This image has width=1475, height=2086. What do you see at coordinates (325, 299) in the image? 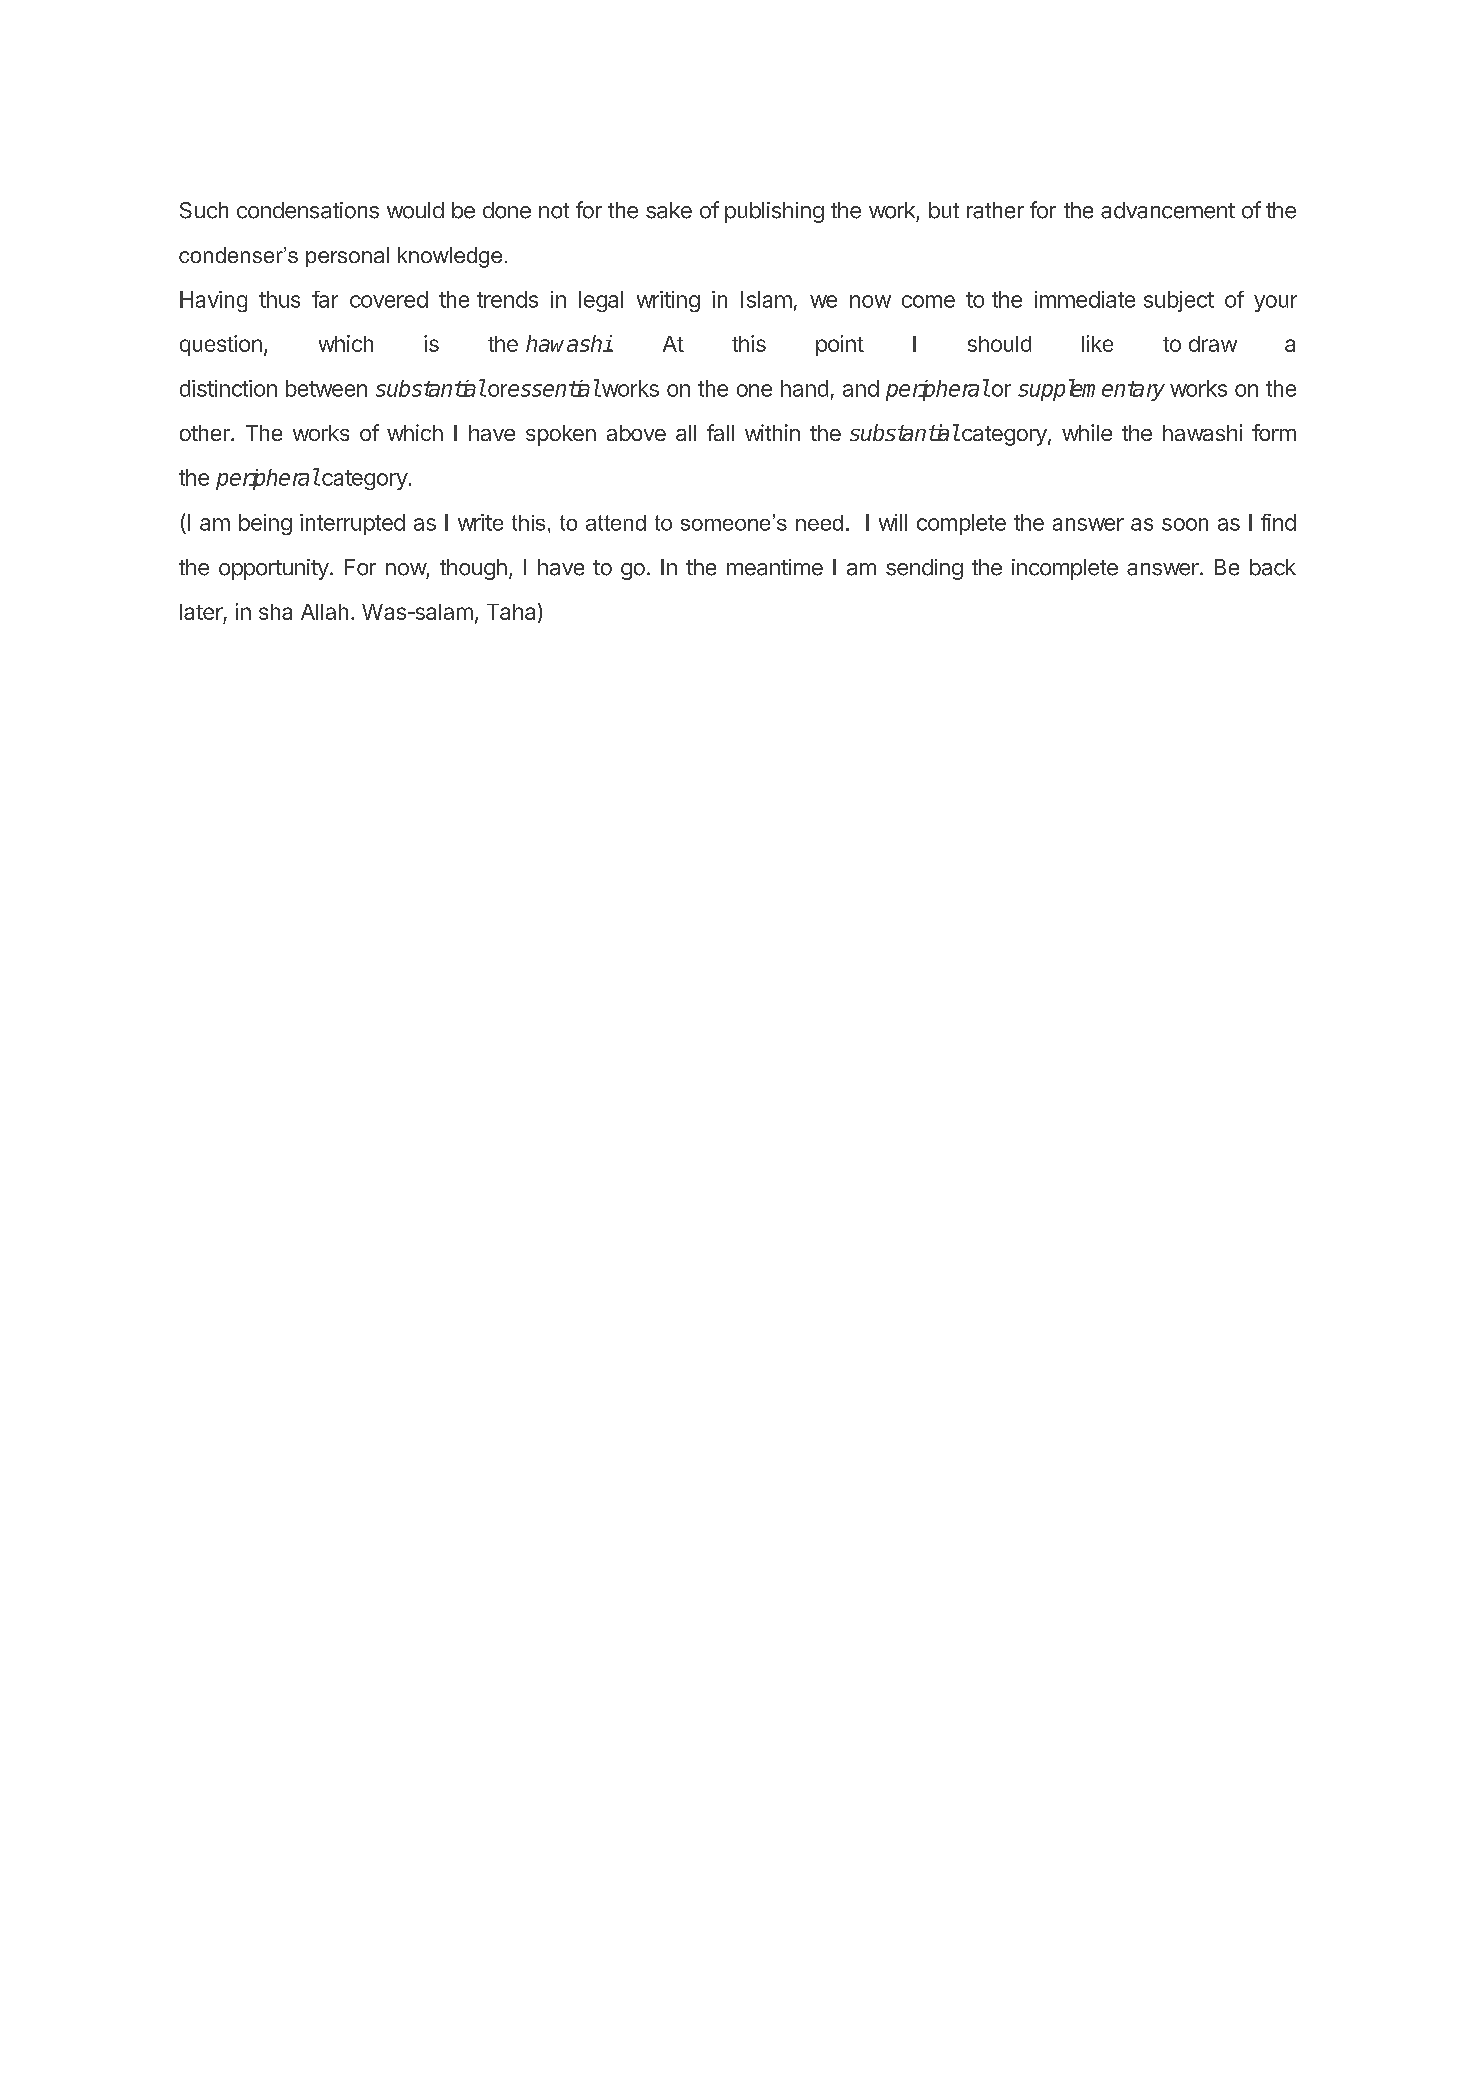
I see `far` at bounding box center [325, 299].
